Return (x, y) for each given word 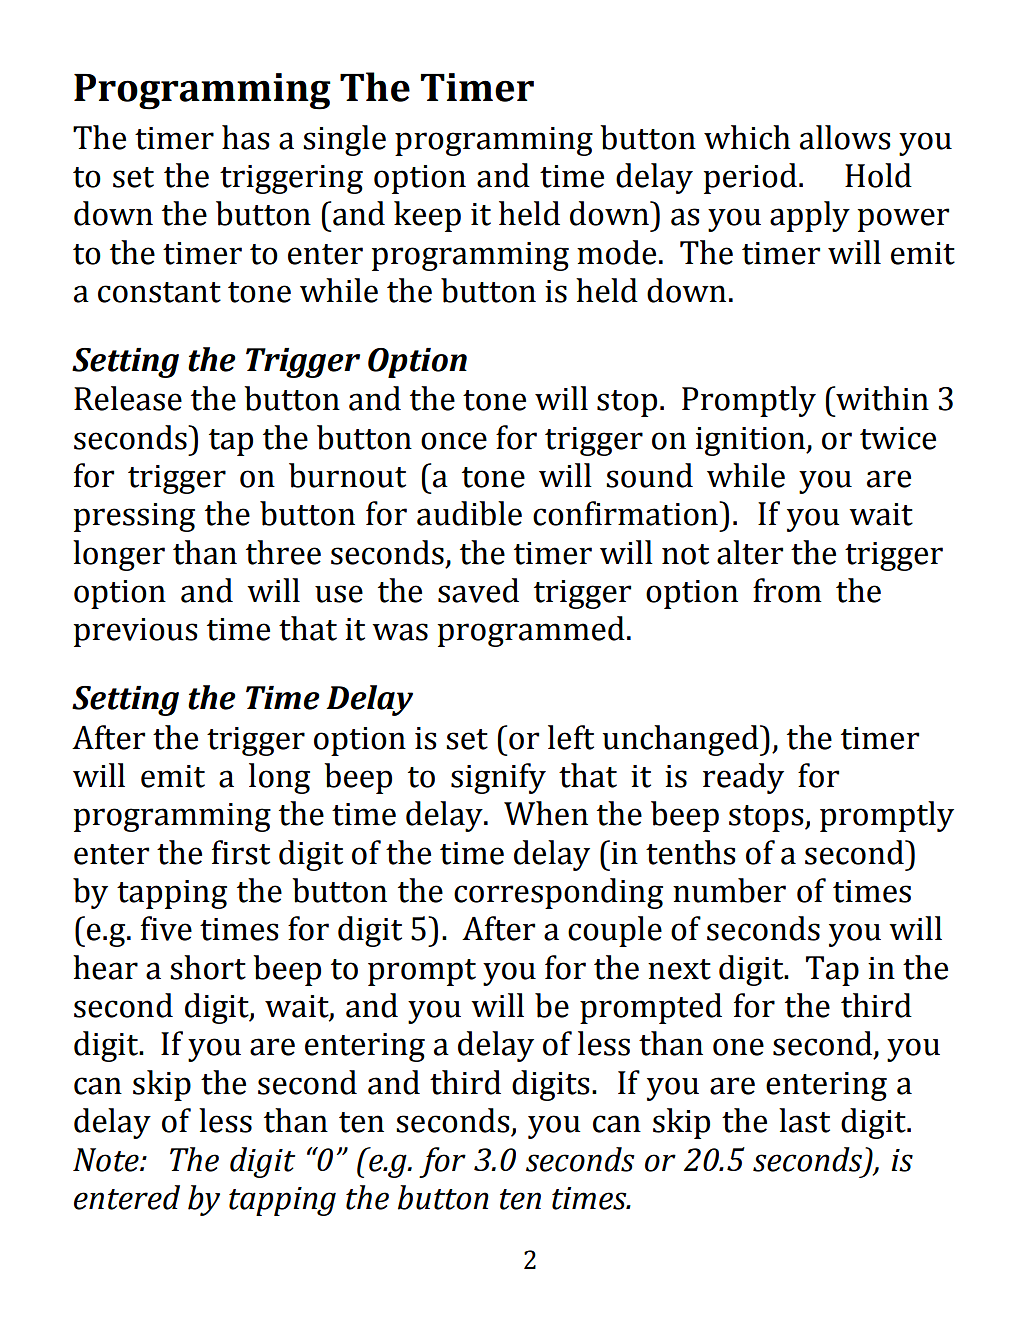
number (729, 890)
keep (427, 216)
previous (136, 632)
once (454, 441)
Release (128, 398)
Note (107, 1160)
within (881, 398)
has (246, 137)
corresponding (558, 893)
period (750, 178)
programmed (531, 631)
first (241, 852)
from (787, 590)
